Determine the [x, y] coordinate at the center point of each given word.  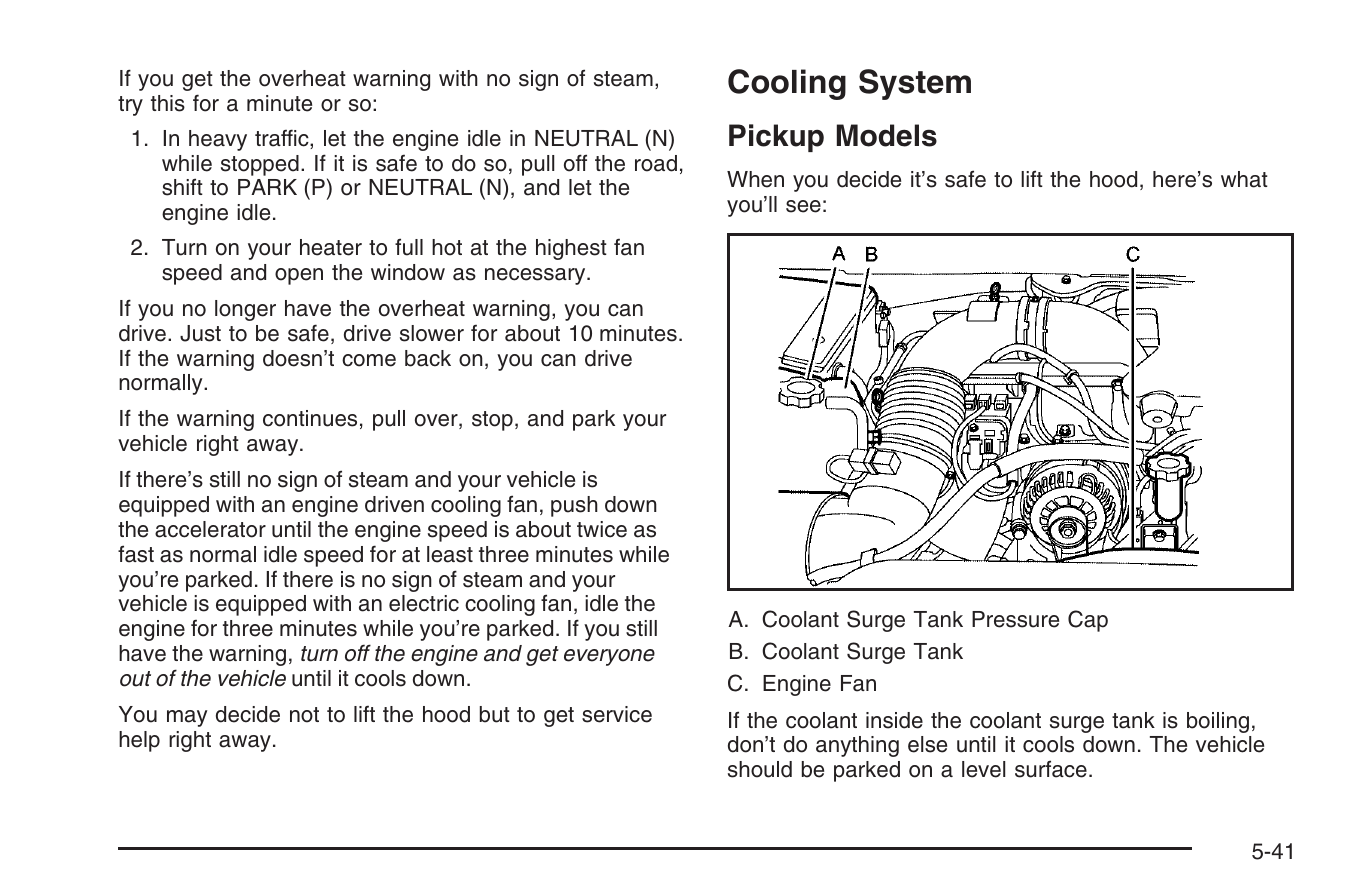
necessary [536, 276]
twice [602, 529]
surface [1051, 769]
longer [245, 310]
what [1244, 179]
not [304, 715]
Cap [1088, 621]
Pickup [776, 138]
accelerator [210, 529]
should [760, 769]
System [915, 84]
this [168, 103]
